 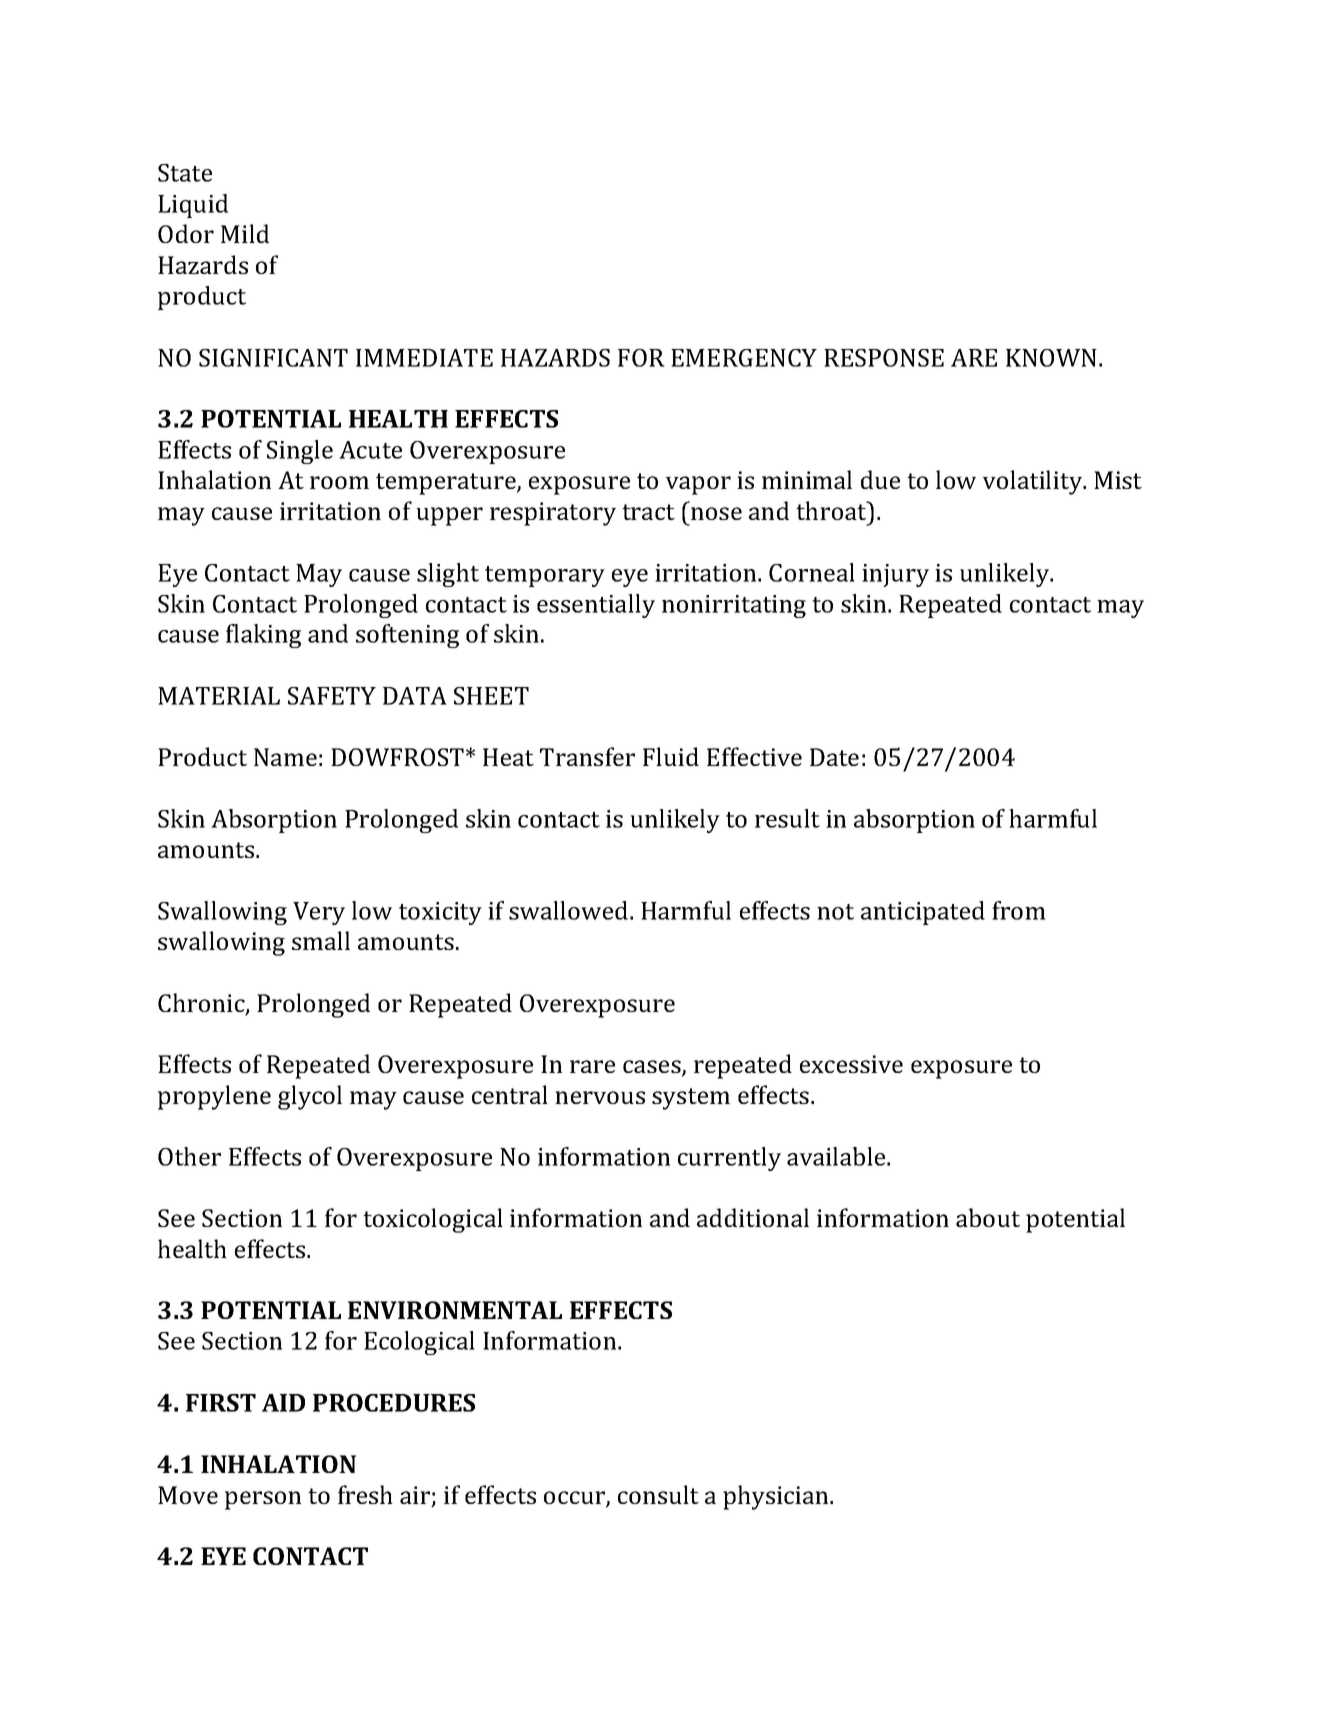 What do you see at coordinates (310, 1097) in the image?
I see `glycol` at bounding box center [310, 1097].
